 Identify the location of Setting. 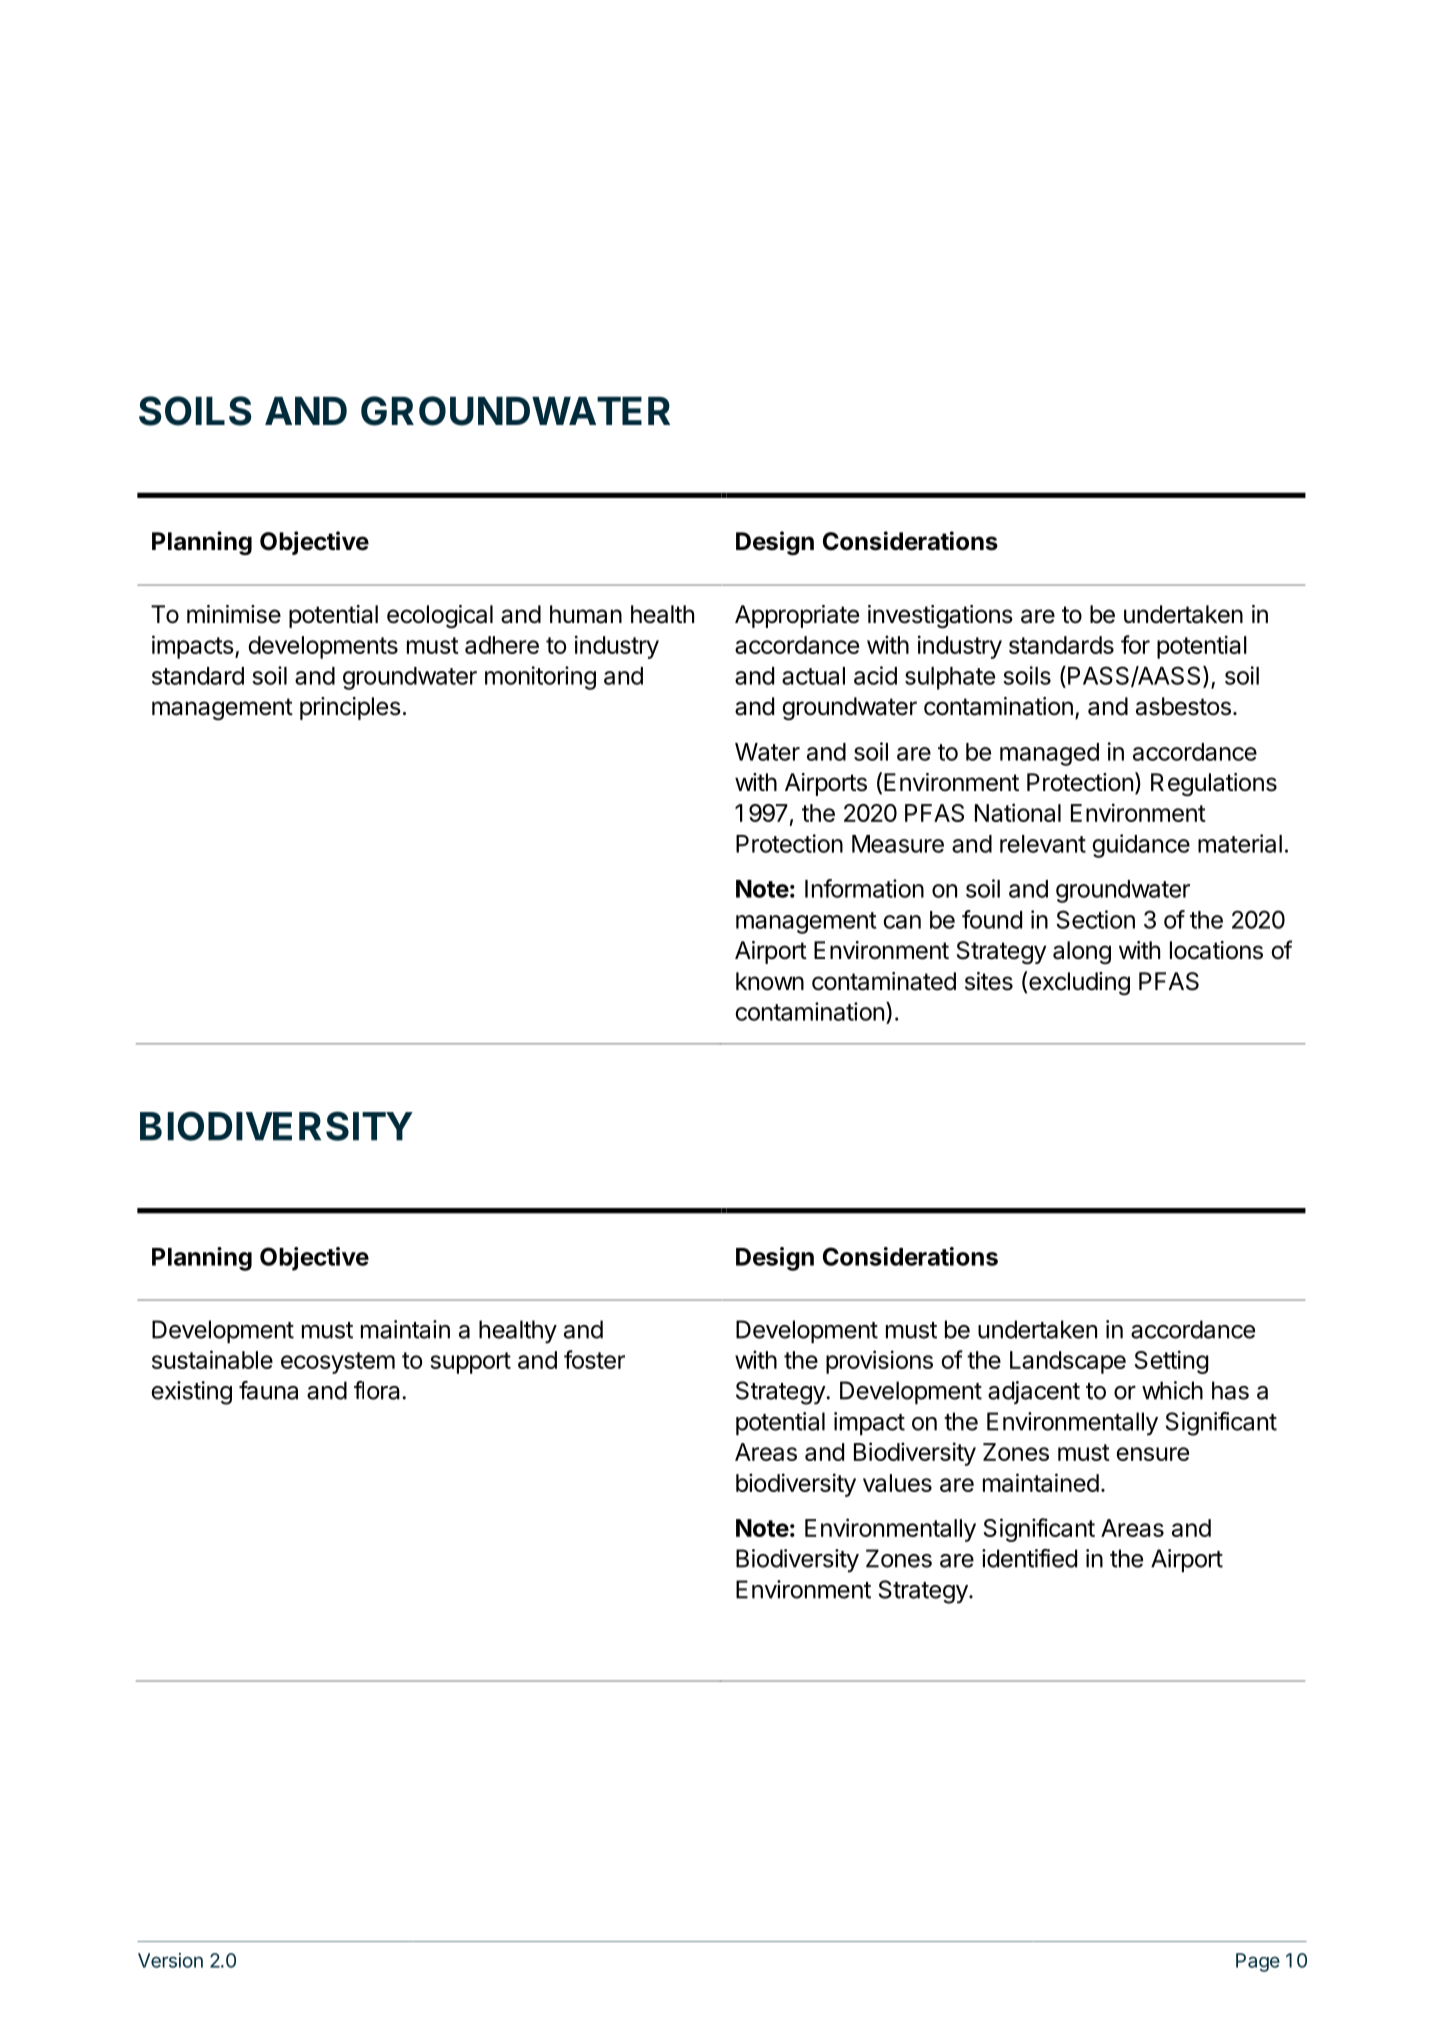
(1171, 1362).
